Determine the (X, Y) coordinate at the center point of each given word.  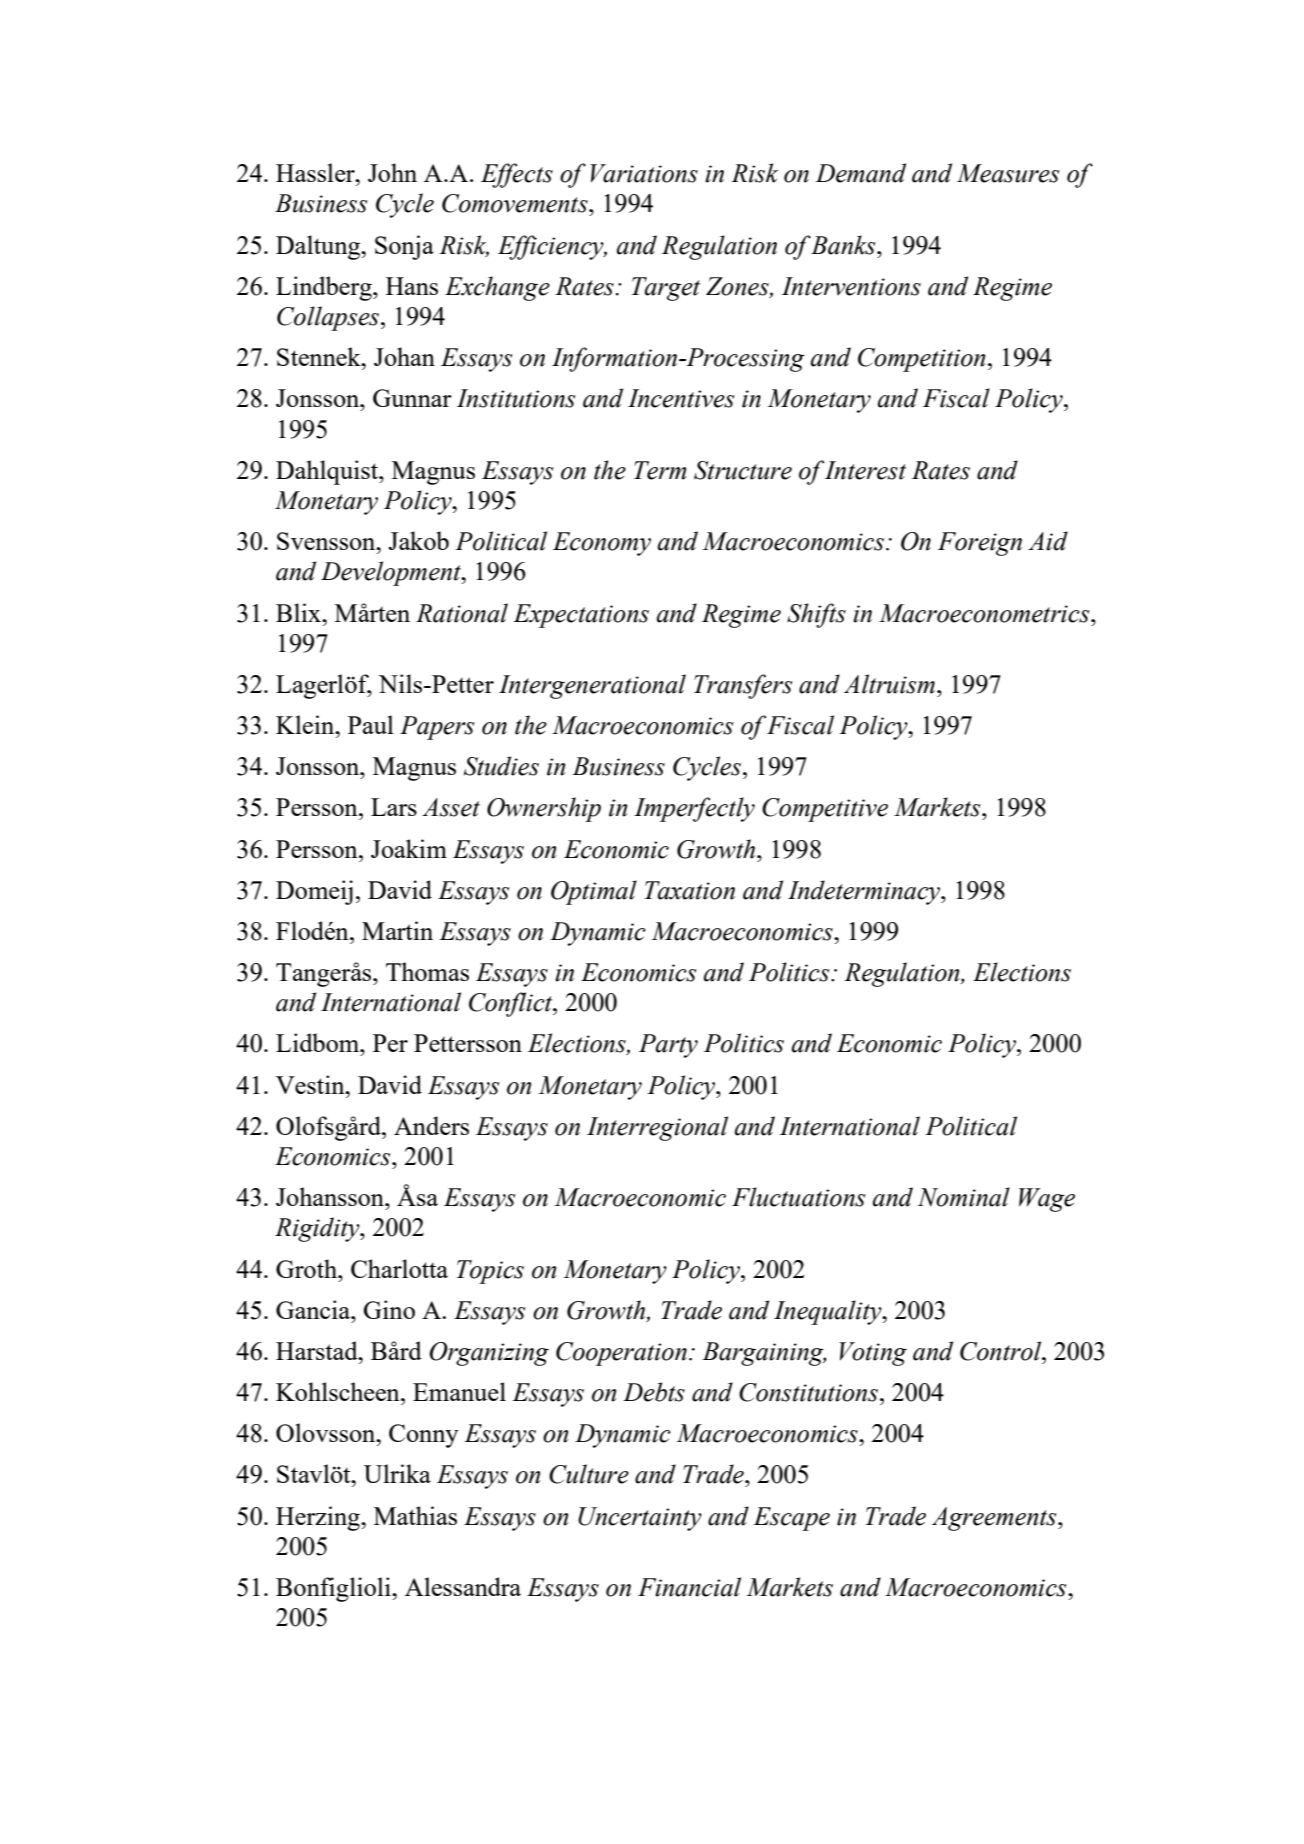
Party (668, 1046)
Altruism (889, 684)
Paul (371, 724)
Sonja (404, 247)
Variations (644, 173)
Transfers (743, 686)
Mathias (415, 1515)
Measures (1008, 173)
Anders (431, 1125)
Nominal (964, 1197)
